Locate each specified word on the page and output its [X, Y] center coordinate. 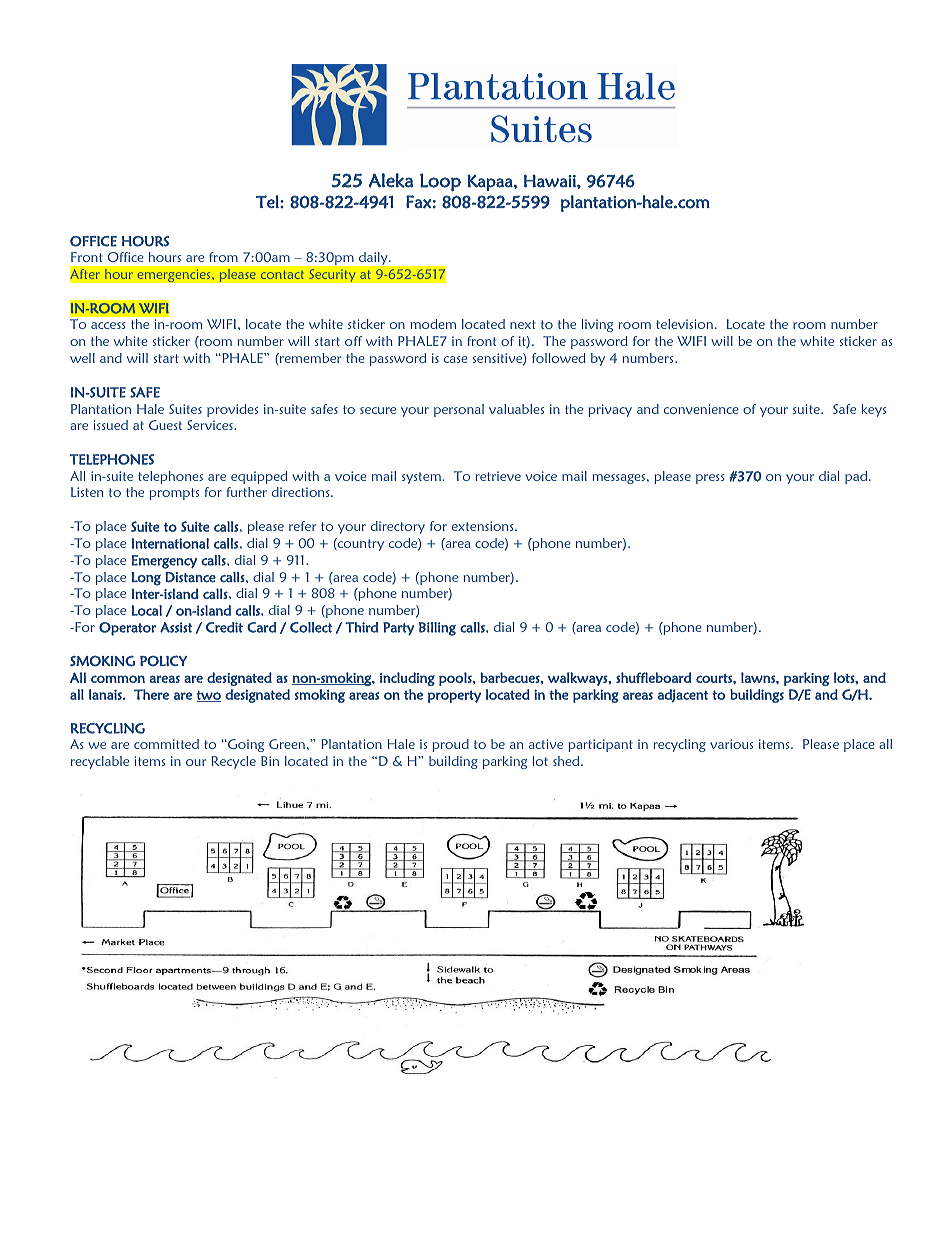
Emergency [164, 562]
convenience [701, 409]
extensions [484, 526]
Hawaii [551, 181]
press [710, 479]
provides [232, 410]
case [456, 359]
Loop [440, 182]
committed [166, 744]
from [223, 257]
